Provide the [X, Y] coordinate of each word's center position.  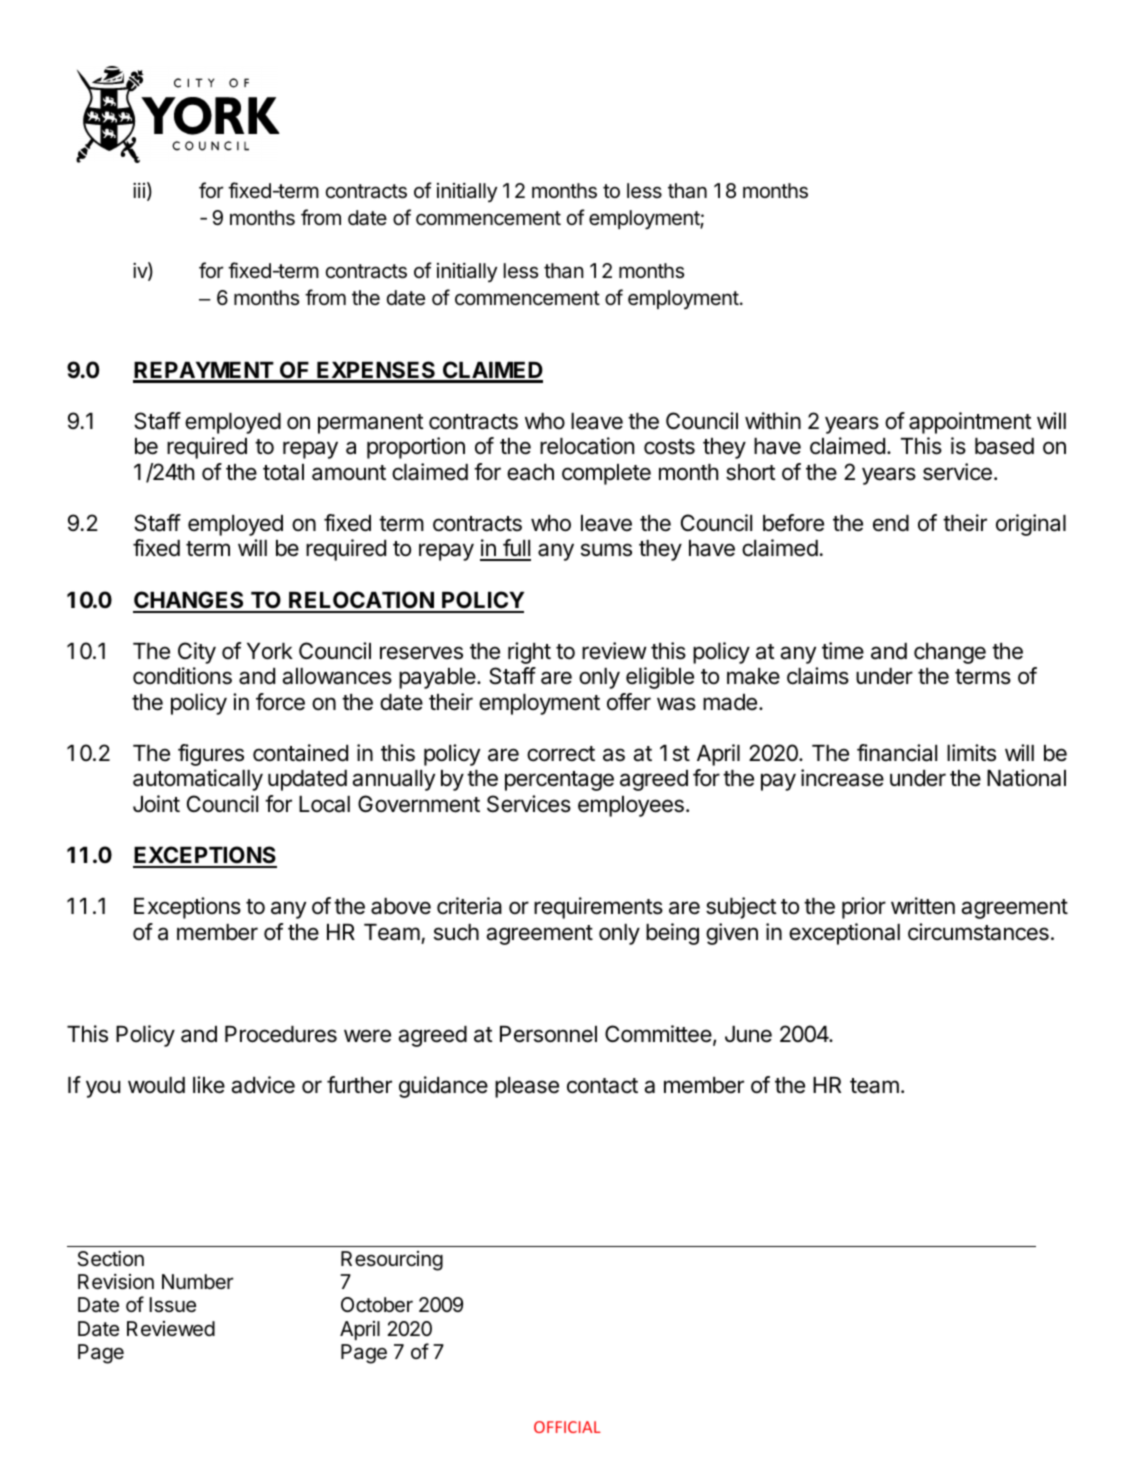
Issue [172, 1305]
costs [669, 447]
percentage [559, 781]
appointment [970, 423]
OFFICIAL [567, 1427]
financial [897, 753]
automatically [198, 780]
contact [602, 1086]
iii [139, 190]
